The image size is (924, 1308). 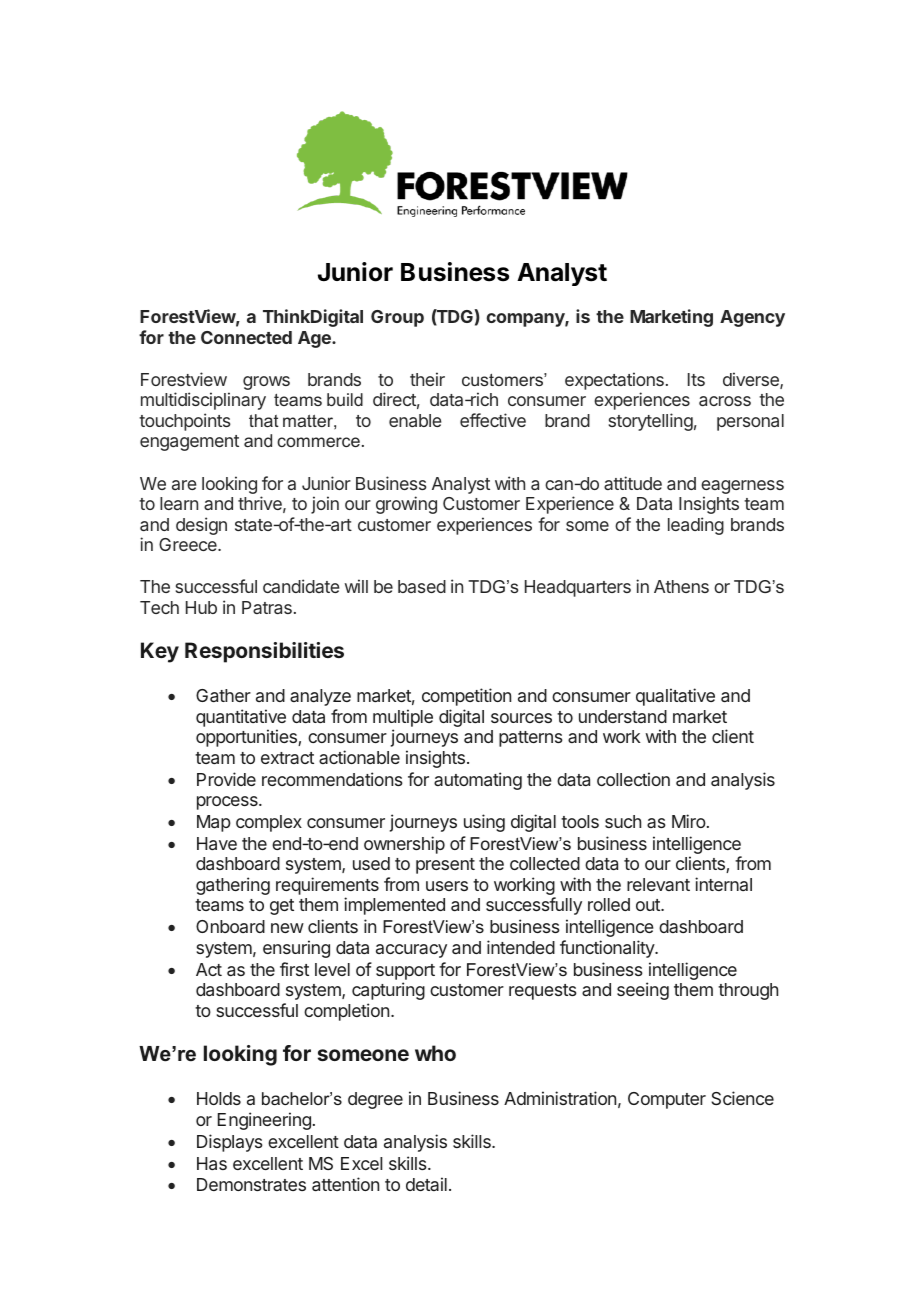 I want to click on Has, so click(x=212, y=1163).
